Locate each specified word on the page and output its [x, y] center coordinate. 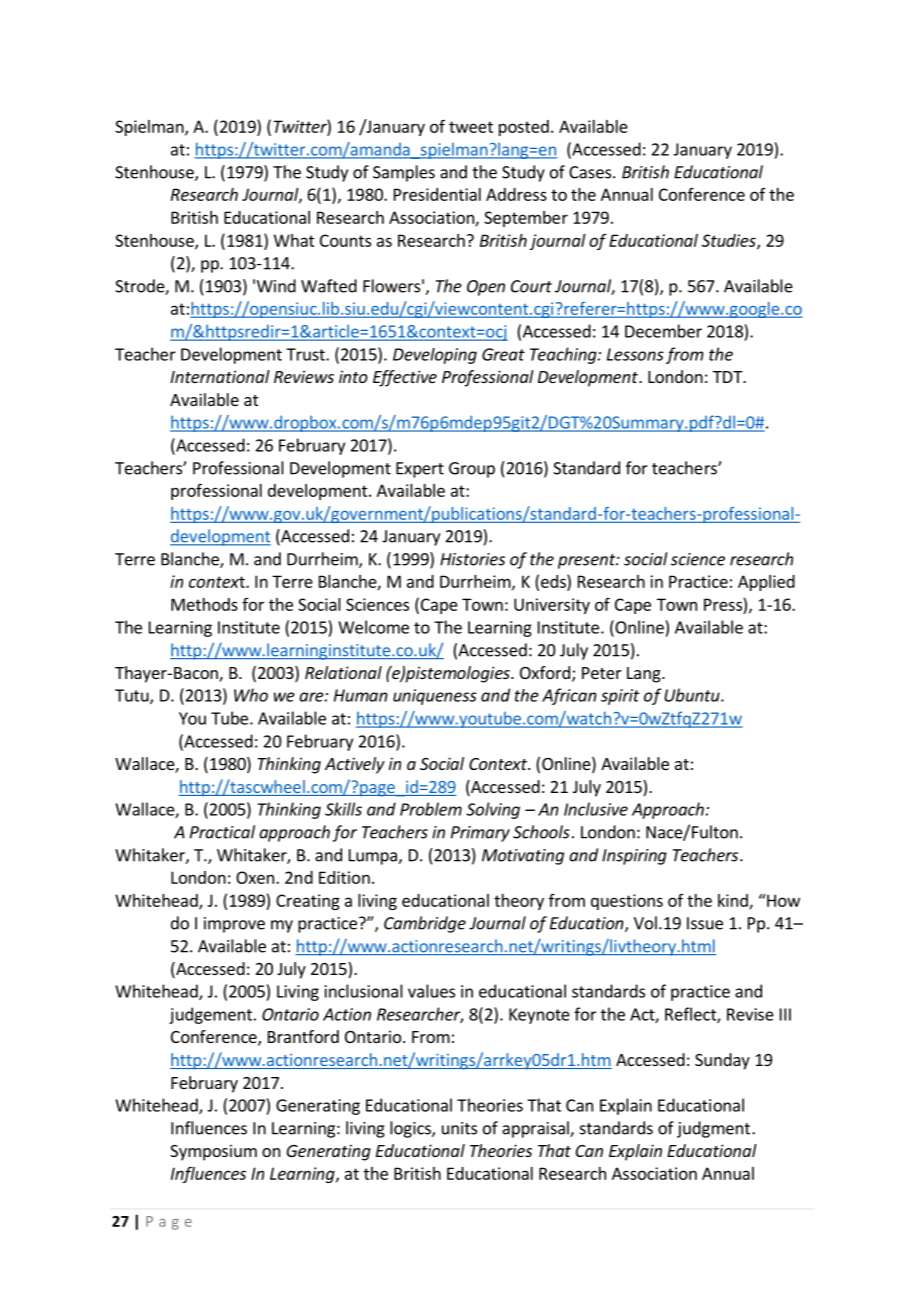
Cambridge [425, 924]
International [220, 376]
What [294, 240]
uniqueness [435, 697]
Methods [204, 604]
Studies [730, 241]
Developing [435, 356]
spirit [620, 697]
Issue [705, 923]
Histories [472, 559]
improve [234, 925]
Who [251, 695]
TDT [729, 377]
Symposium [213, 1152]
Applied [766, 583]
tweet [471, 127]
